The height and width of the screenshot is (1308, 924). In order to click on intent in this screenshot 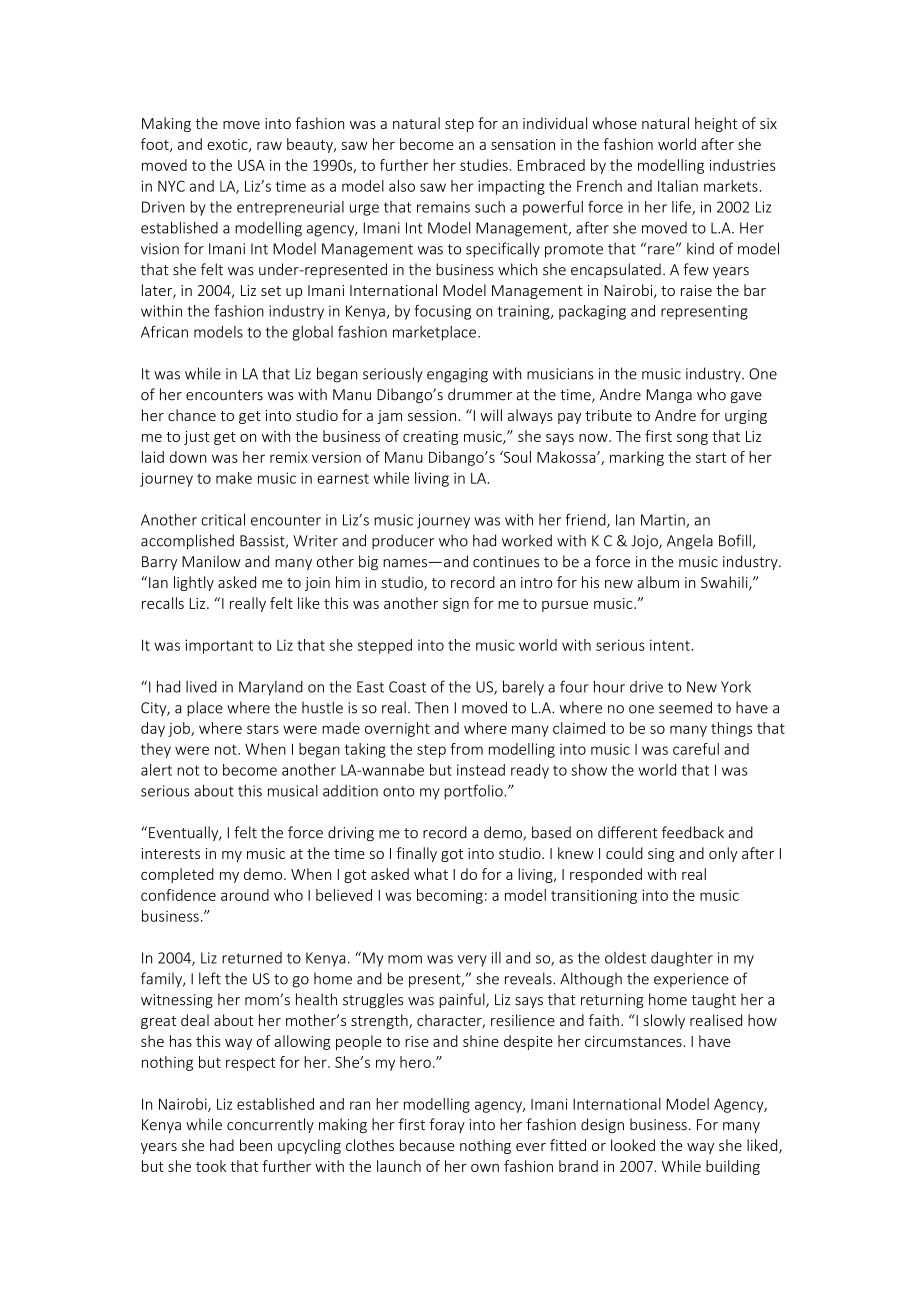, I will do `click(670, 645)`.
